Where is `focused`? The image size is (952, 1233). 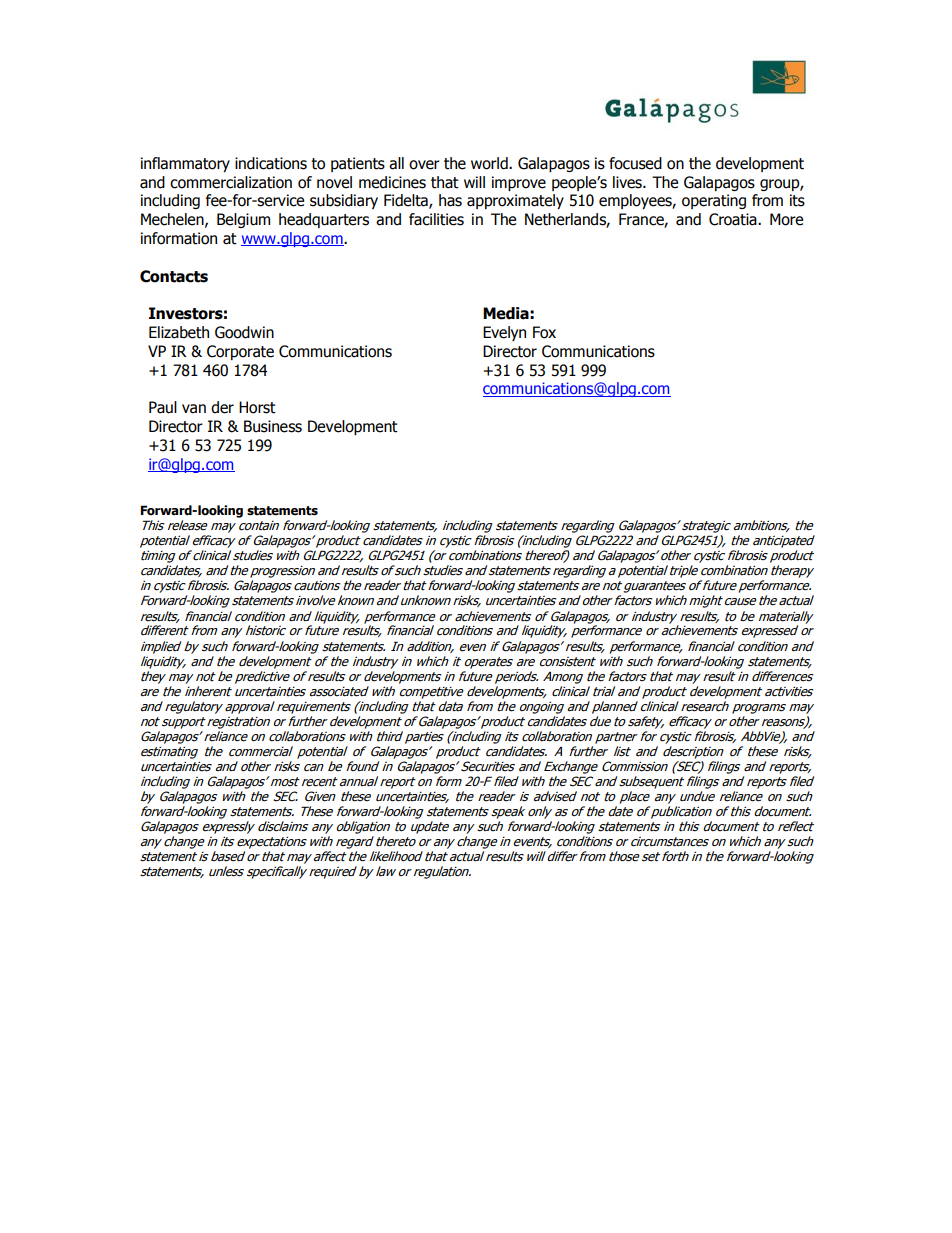 focused is located at coordinates (635, 163).
